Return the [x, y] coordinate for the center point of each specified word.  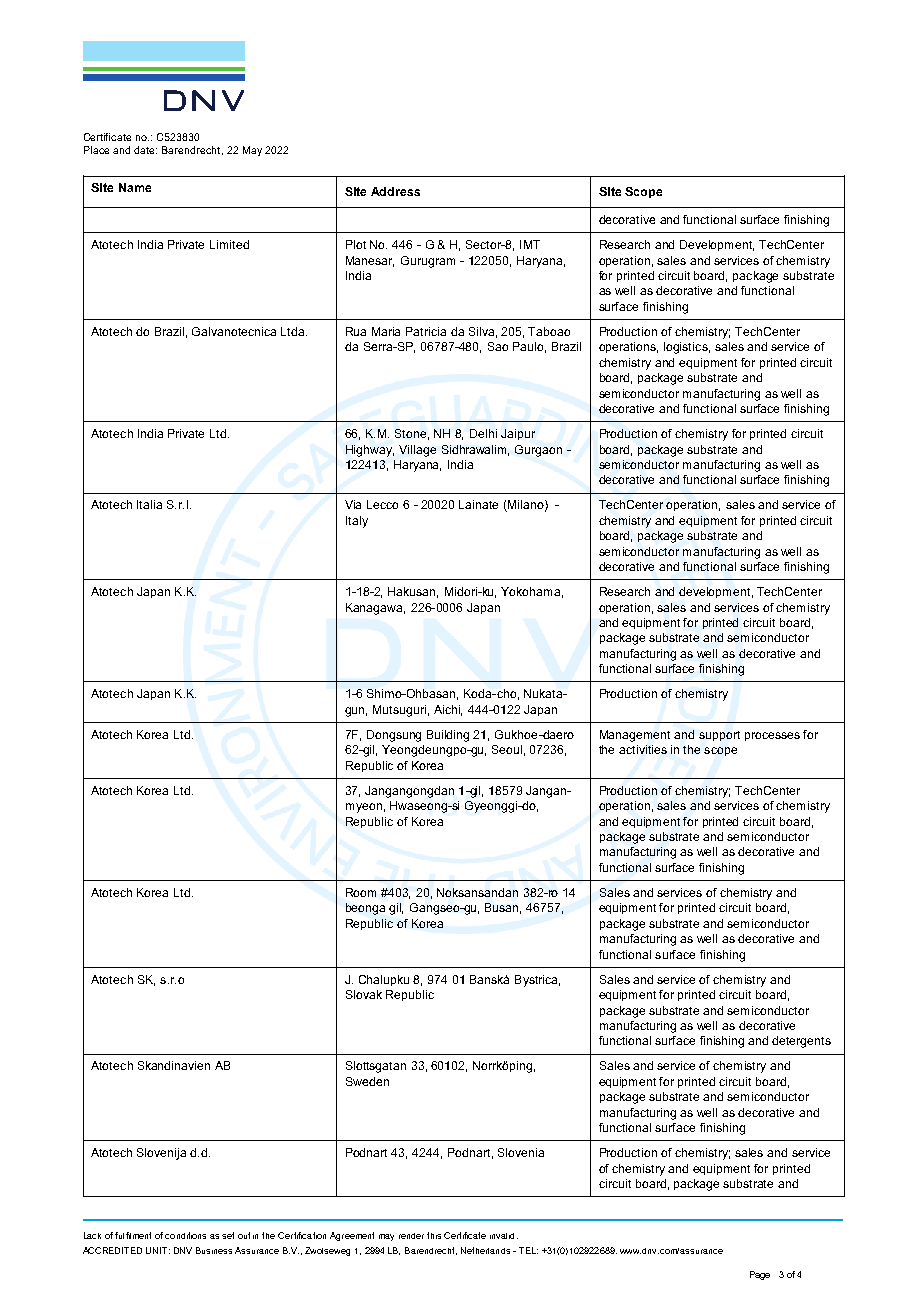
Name [135, 187]
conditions [185, 1235]
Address [395, 191]
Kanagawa [375, 609]
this [434, 1235]
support [719, 736]
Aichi [448, 710]
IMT [530, 244]
